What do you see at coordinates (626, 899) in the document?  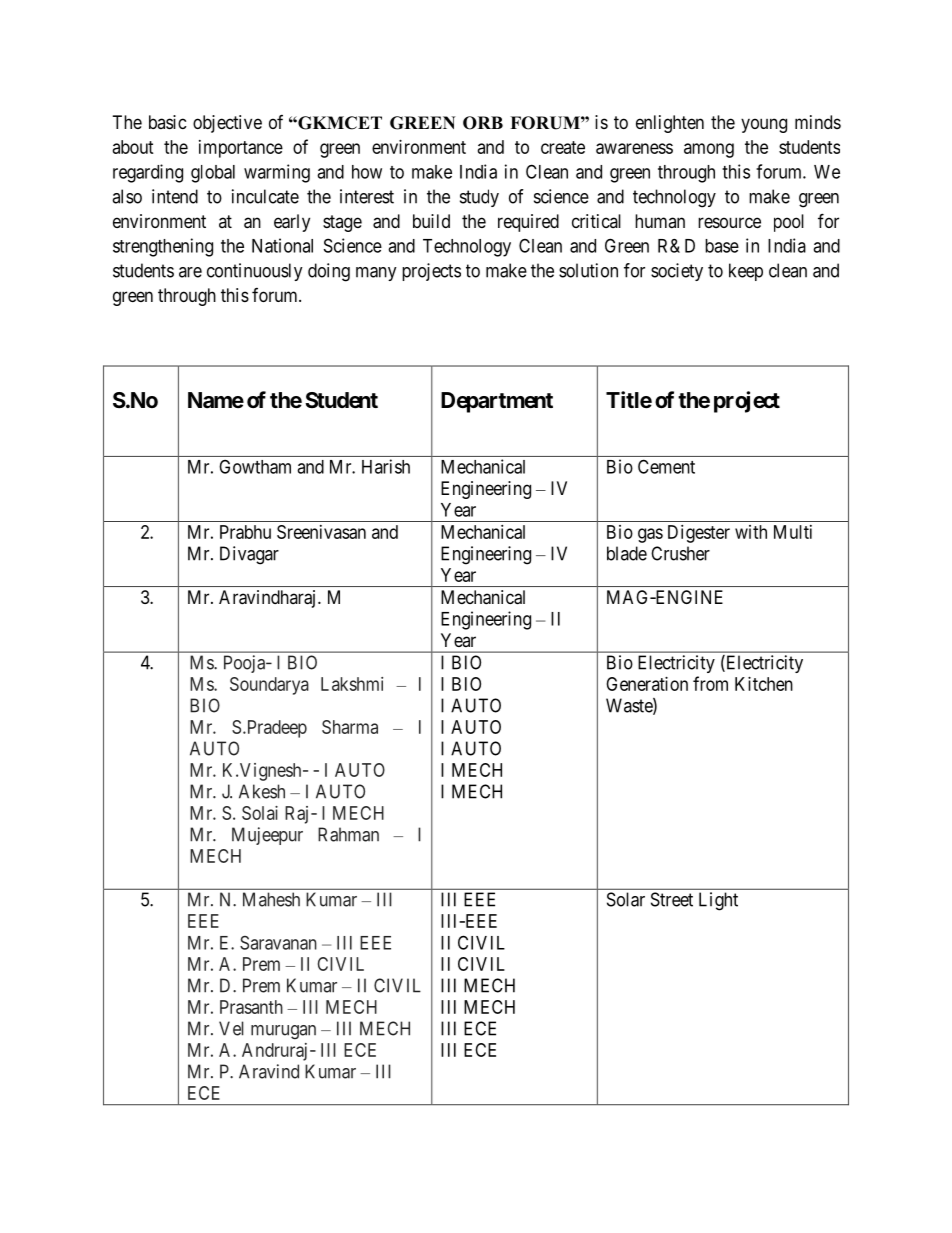 I see `Solar` at bounding box center [626, 899].
